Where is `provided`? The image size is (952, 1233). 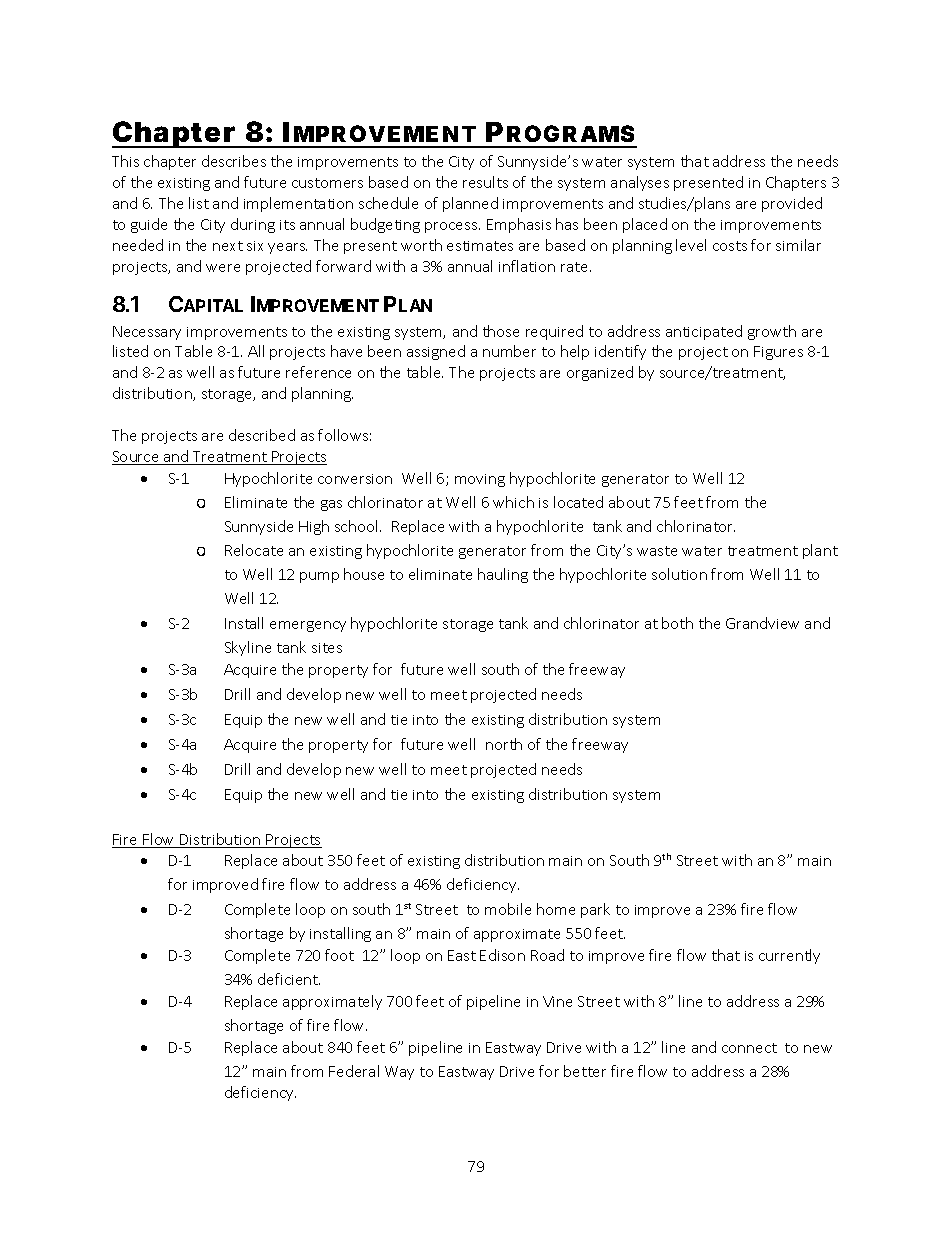 provided is located at coordinates (792, 204).
